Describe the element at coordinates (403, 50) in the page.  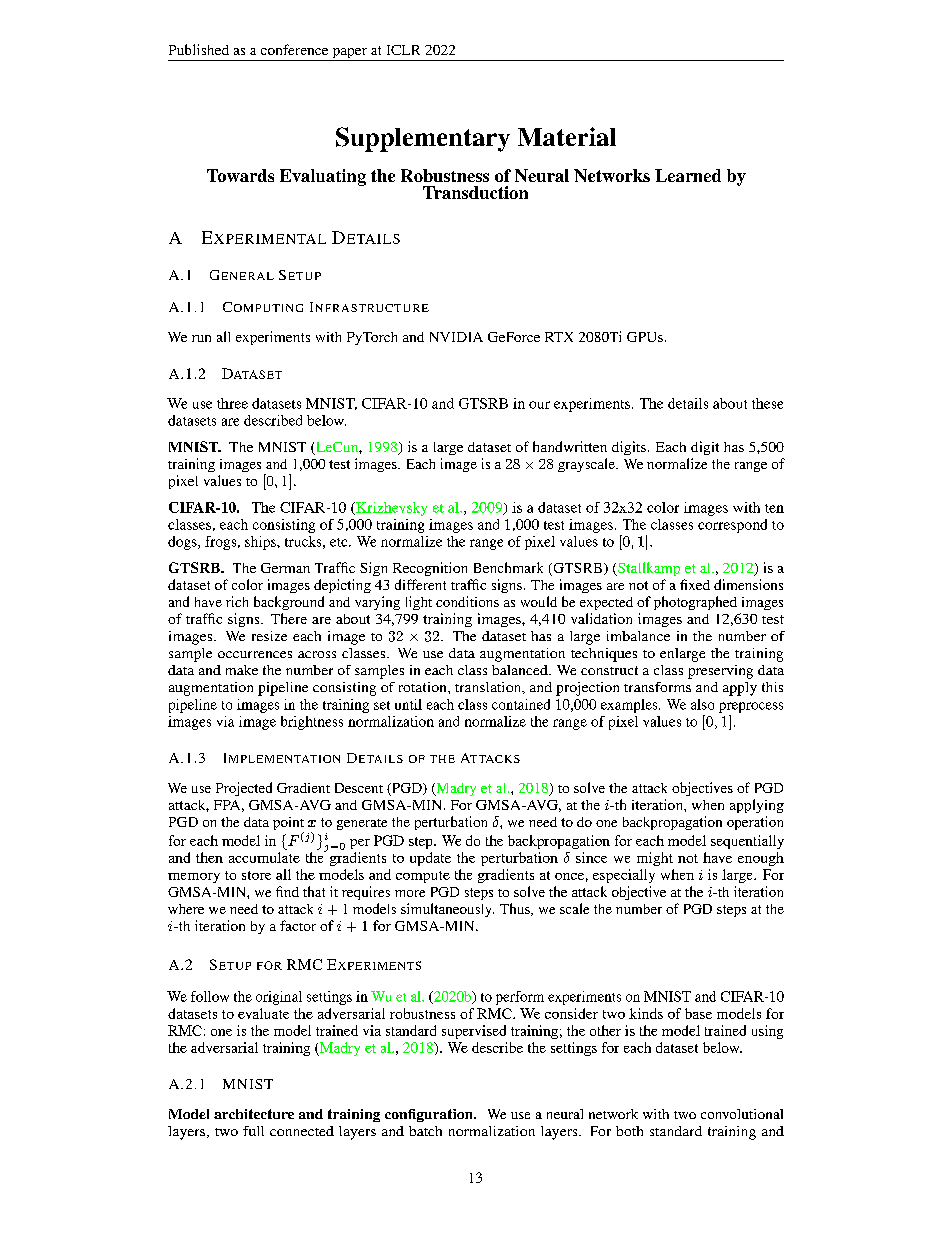
I see `ICLR` at that location.
